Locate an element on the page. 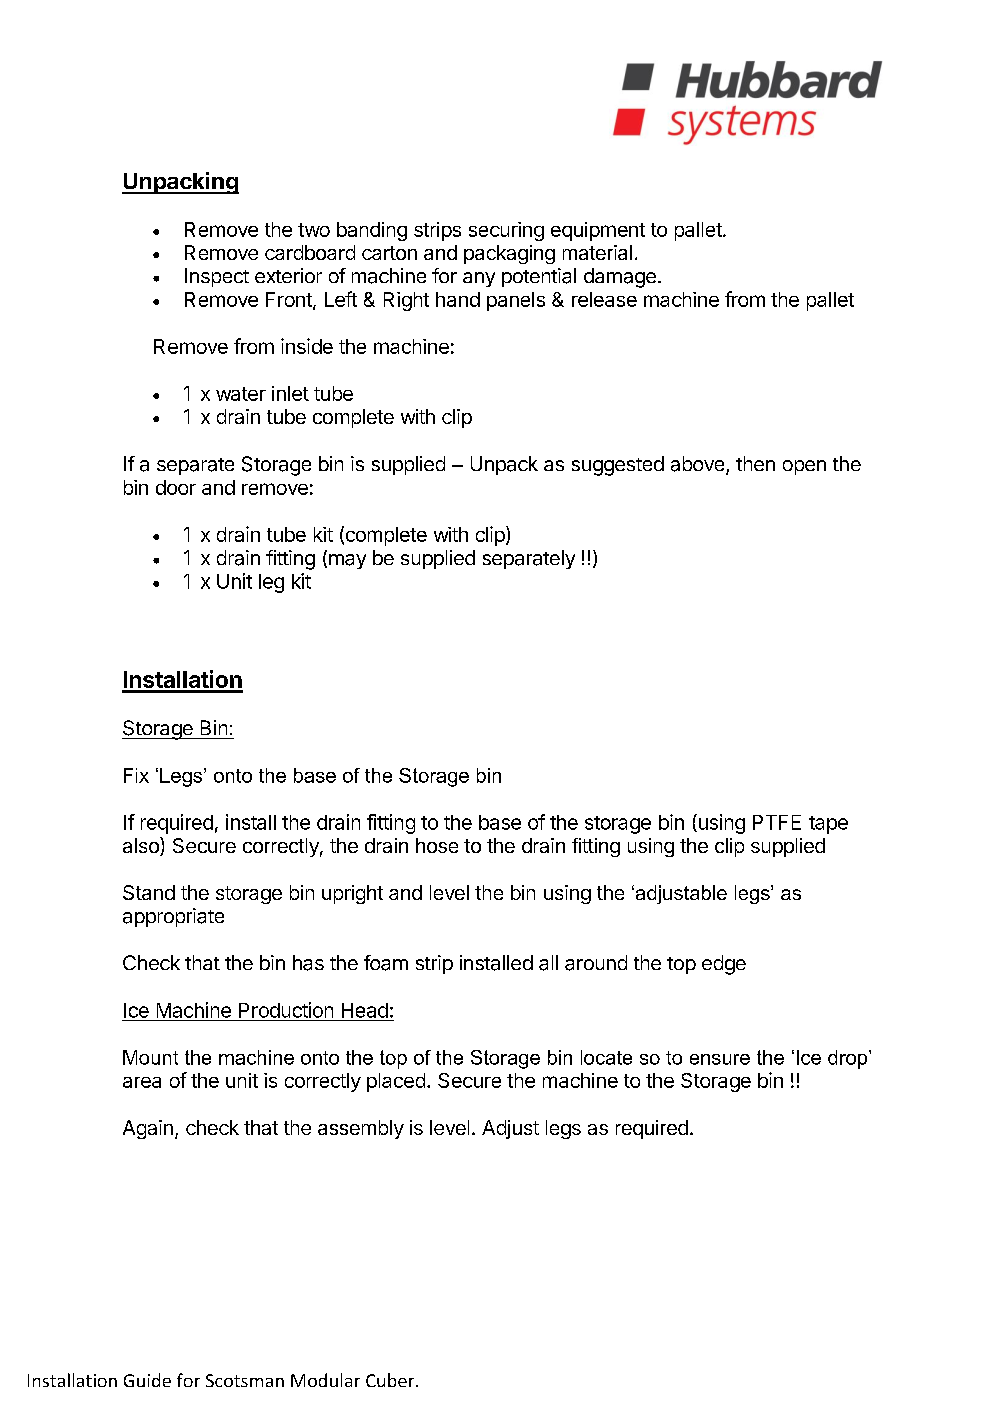 The image size is (1008, 1425). damage is located at coordinates (620, 278).
